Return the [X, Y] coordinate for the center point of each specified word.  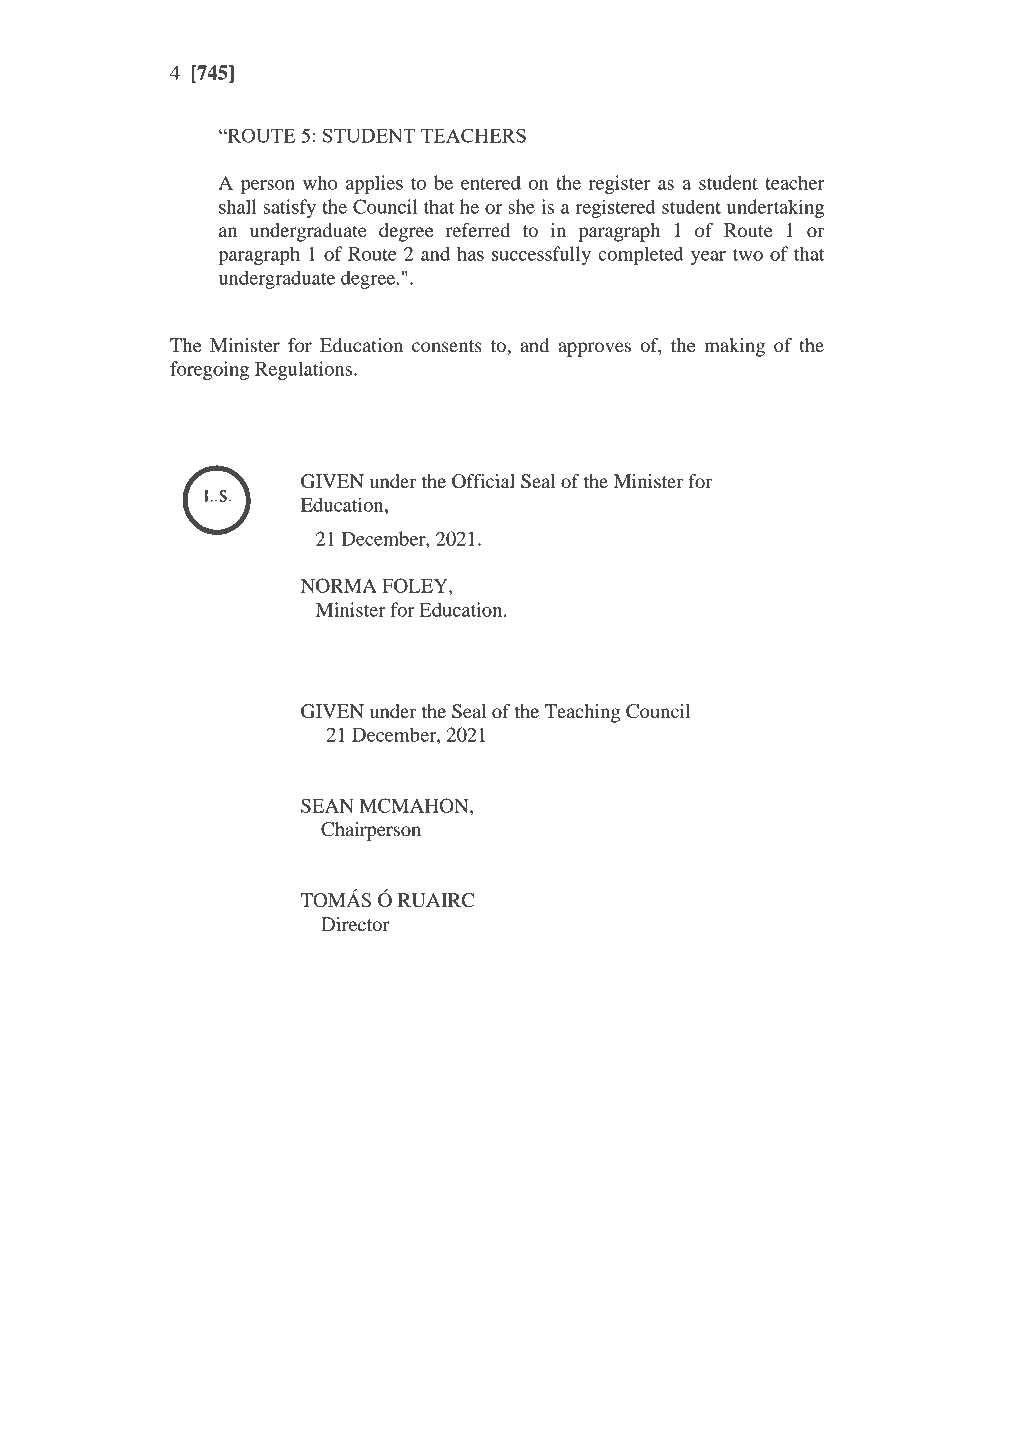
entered [491, 182]
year [708, 258]
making [734, 347]
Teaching [582, 713]
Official [483, 481]
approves [594, 349]
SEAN [327, 805]
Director [355, 924]
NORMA [339, 585]
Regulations [303, 370]
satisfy [290, 208]
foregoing [209, 370]
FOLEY [416, 585]
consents [447, 346]
